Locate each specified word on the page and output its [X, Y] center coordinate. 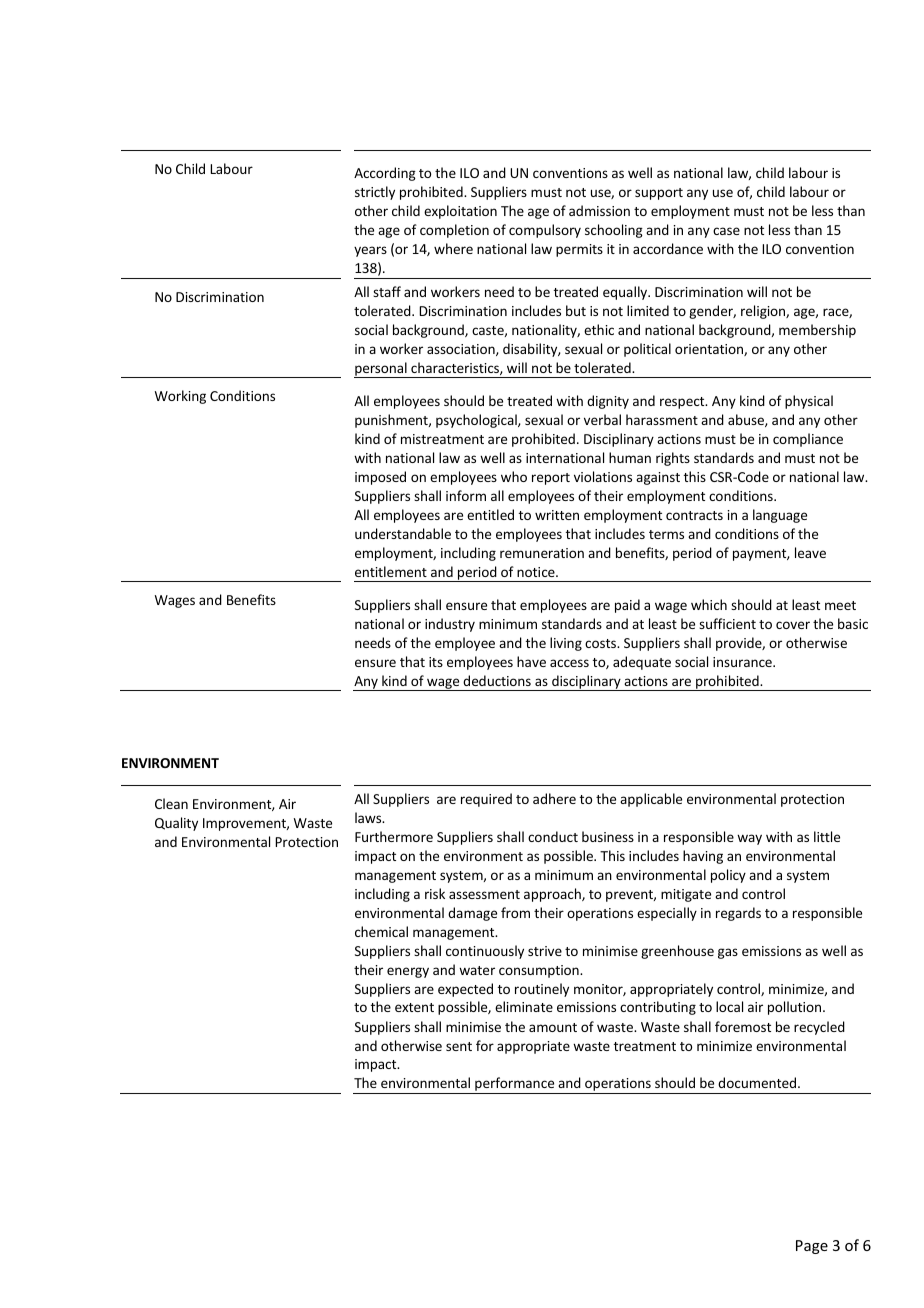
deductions [497, 680]
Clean [171, 803]
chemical [381, 931]
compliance [808, 440]
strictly [375, 193]
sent [459, 1046]
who [514, 476]
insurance [743, 662]
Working [180, 397]
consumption [540, 971]
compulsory [545, 231]
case [726, 231]
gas [728, 953]
